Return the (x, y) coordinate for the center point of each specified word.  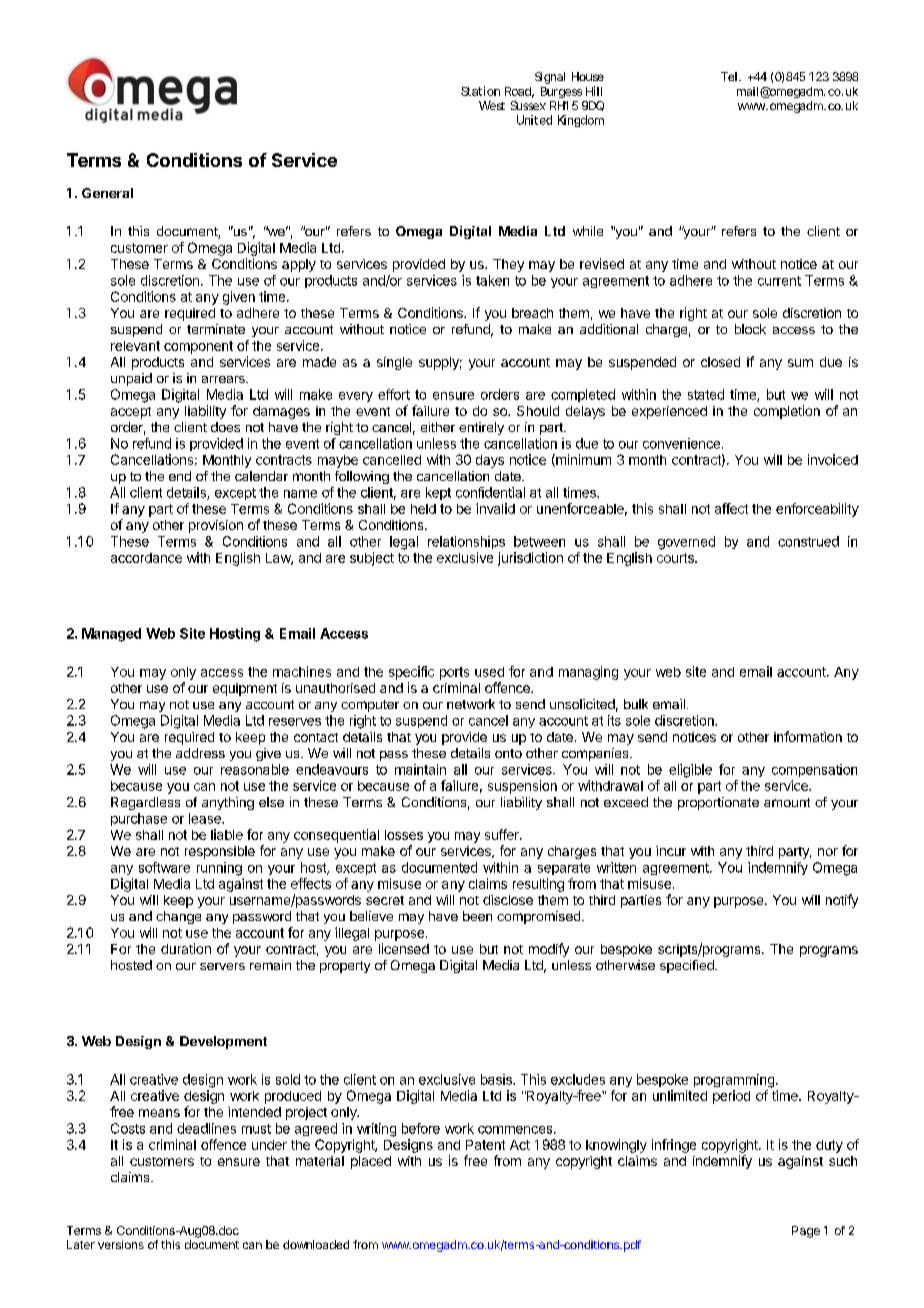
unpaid (131, 379)
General (107, 193)
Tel (729, 76)
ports (454, 673)
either (438, 427)
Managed (111, 635)
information (808, 736)
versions (121, 1244)
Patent (485, 1145)
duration (186, 948)
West (492, 105)
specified (688, 966)
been (477, 916)
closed (720, 362)
